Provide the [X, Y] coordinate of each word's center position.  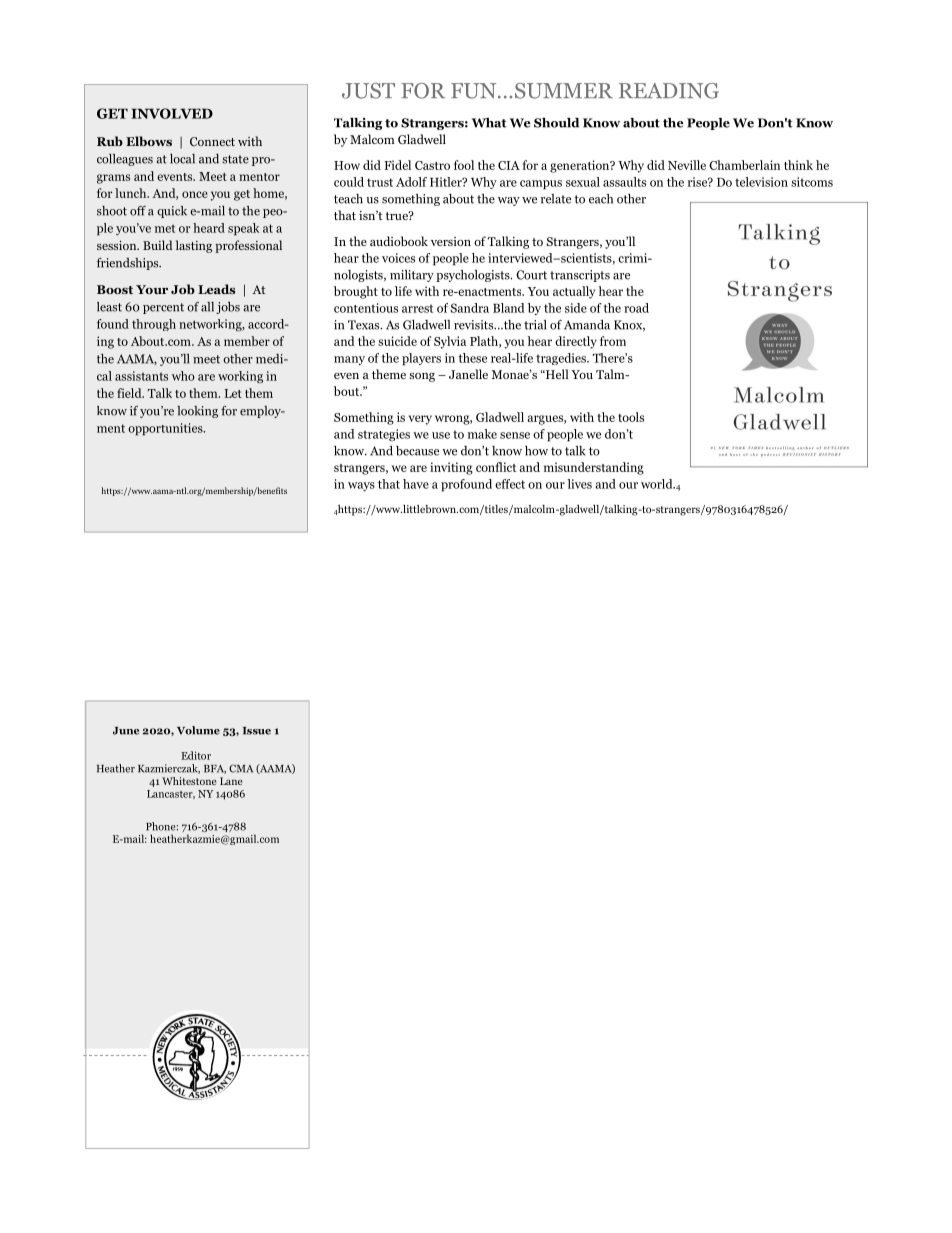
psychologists [474, 276]
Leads [216, 289]
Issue [257, 731]
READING [669, 91]
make [482, 434]
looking [197, 412]
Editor [196, 755]
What [489, 123]
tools [631, 417]
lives [579, 484]
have [416, 484]
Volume [198, 730]
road [636, 308]
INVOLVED [172, 113]
